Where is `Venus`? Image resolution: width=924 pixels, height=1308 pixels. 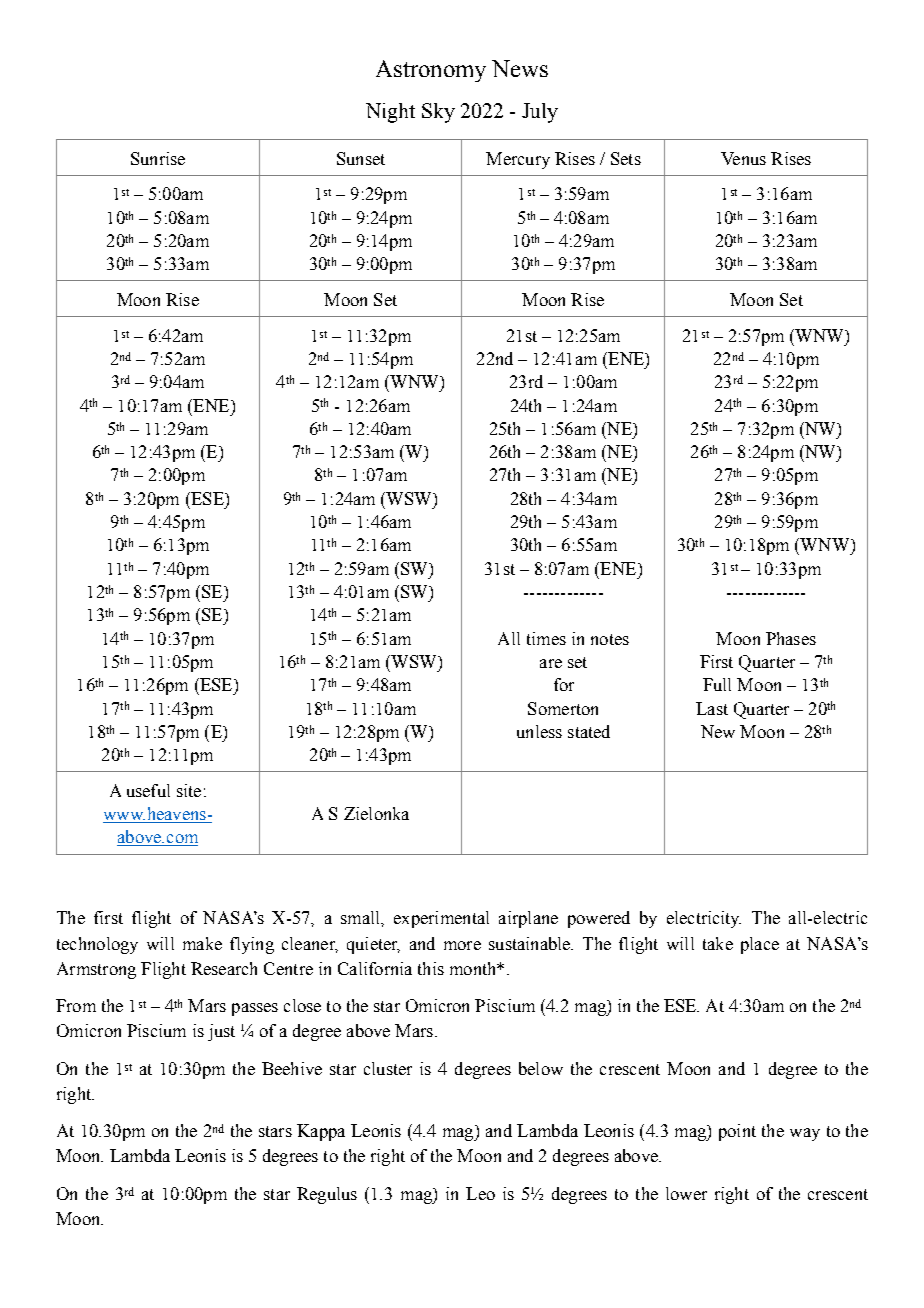
Venus is located at coordinates (743, 158).
